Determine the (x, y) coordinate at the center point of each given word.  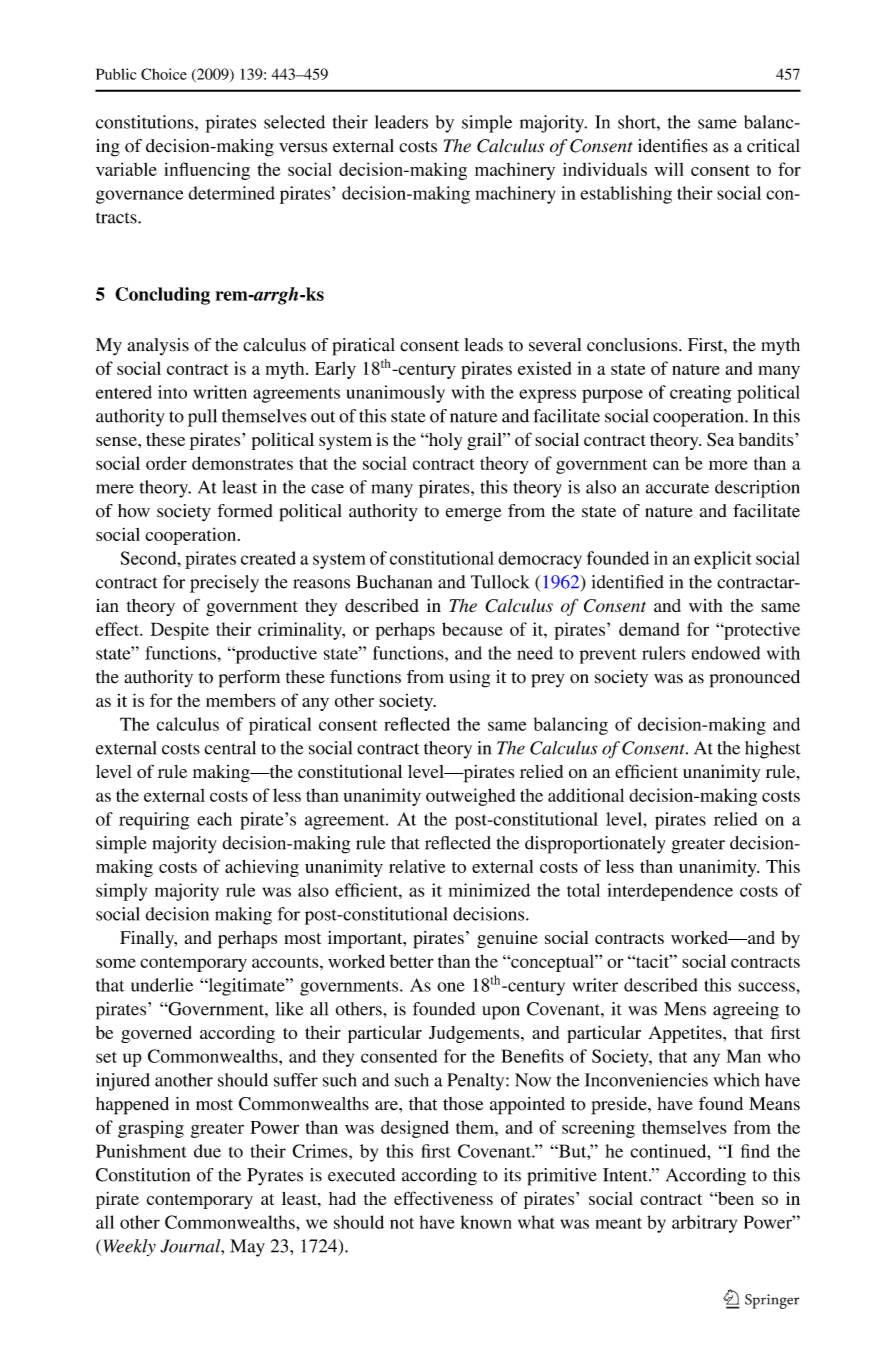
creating (700, 394)
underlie (162, 985)
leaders (401, 122)
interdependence (670, 892)
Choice (164, 74)
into (172, 392)
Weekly (130, 1247)
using (469, 679)
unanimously (395, 394)
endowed (726, 653)
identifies (673, 146)
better (411, 961)
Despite (180, 631)
